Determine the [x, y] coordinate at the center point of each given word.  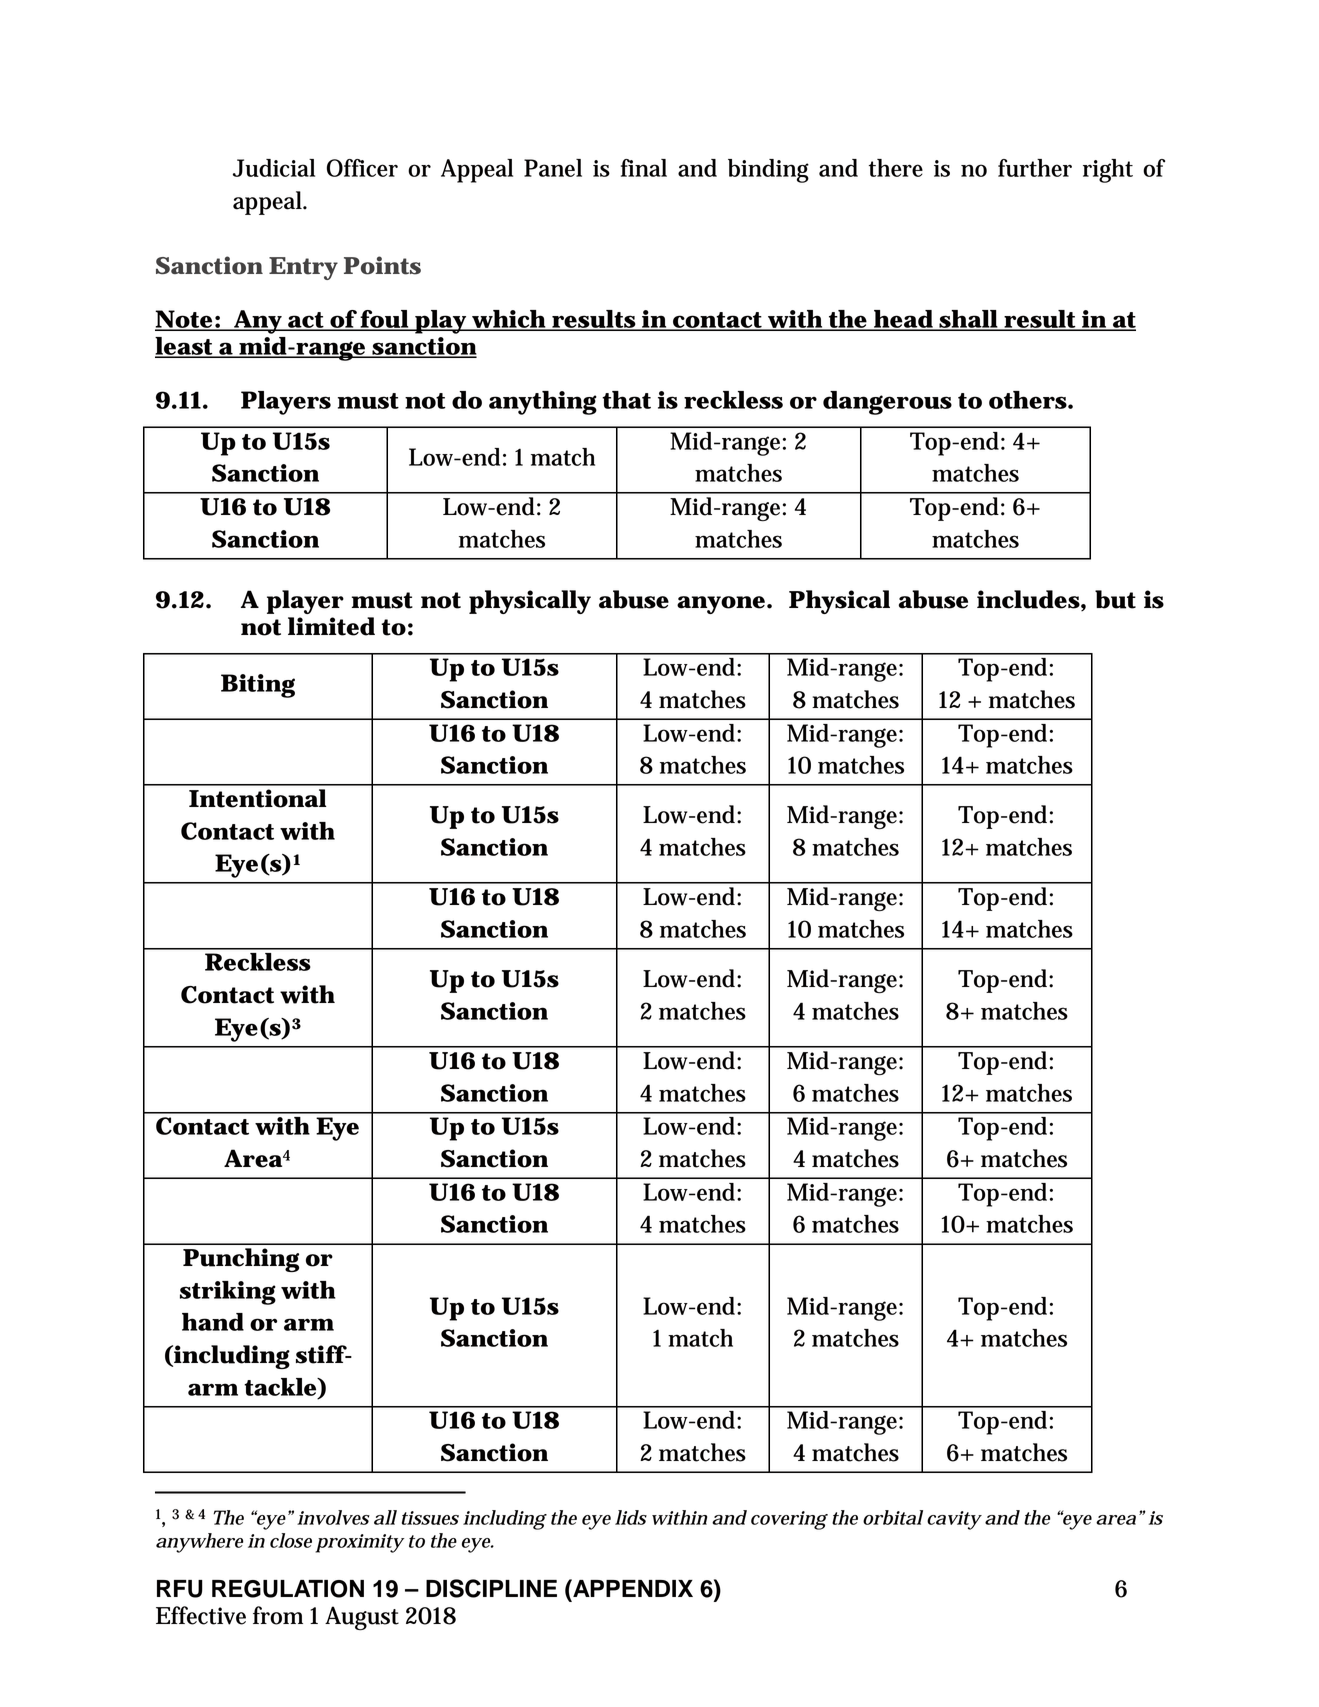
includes [1028, 599]
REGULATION [288, 1589]
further [1035, 168]
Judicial [274, 168]
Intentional [258, 798]
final [644, 168]
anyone [721, 605]
